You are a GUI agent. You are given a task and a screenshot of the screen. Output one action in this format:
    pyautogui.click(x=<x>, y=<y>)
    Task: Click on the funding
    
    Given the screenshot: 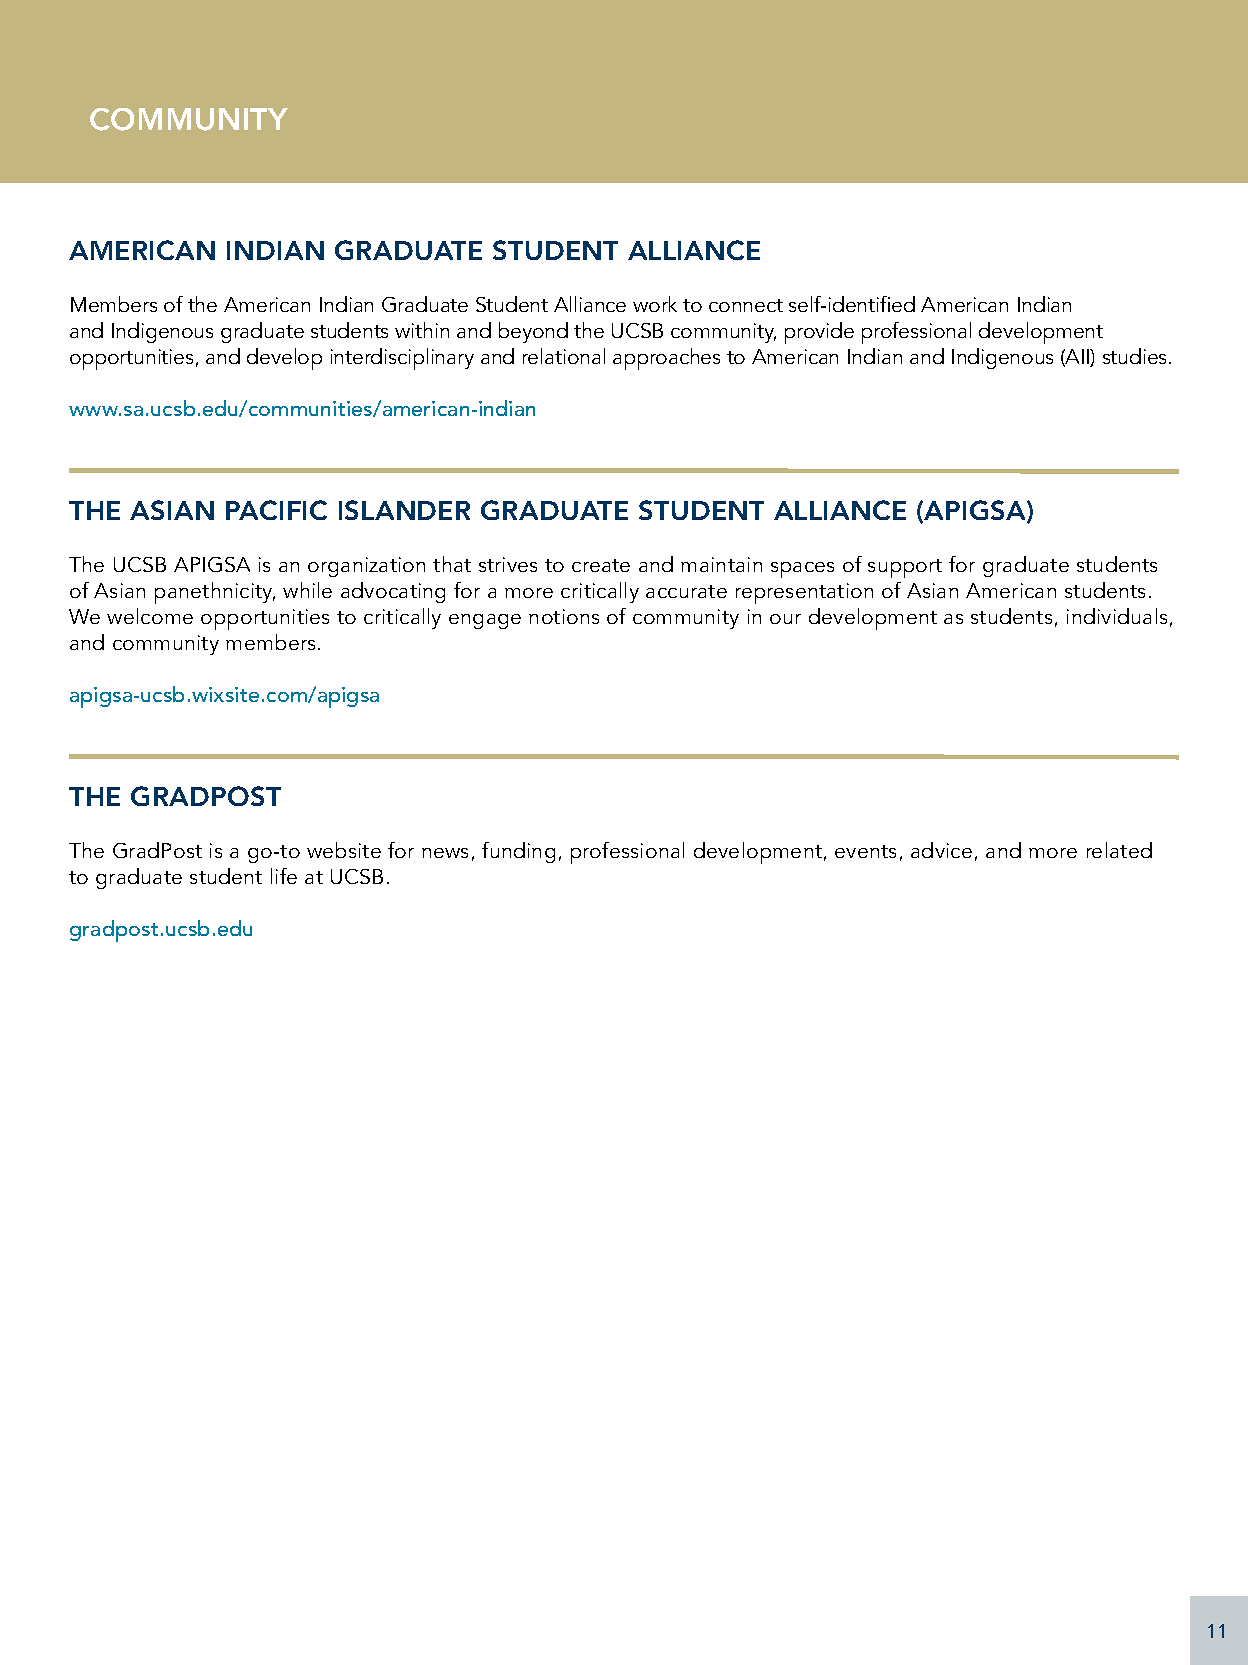 What is the action you would take?
    pyautogui.click(x=518, y=852)
